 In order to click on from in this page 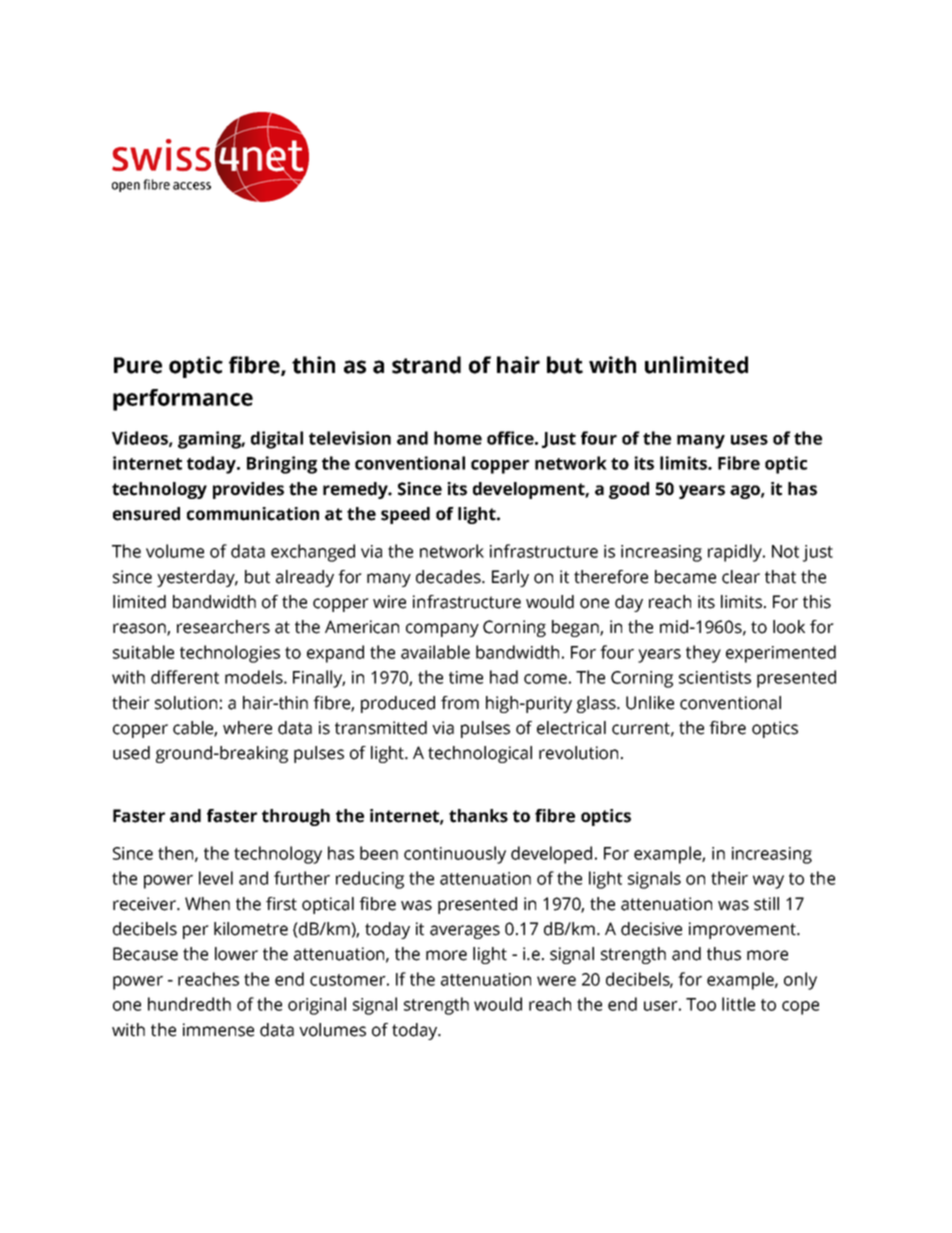, I will do `click(460, 703)`.
